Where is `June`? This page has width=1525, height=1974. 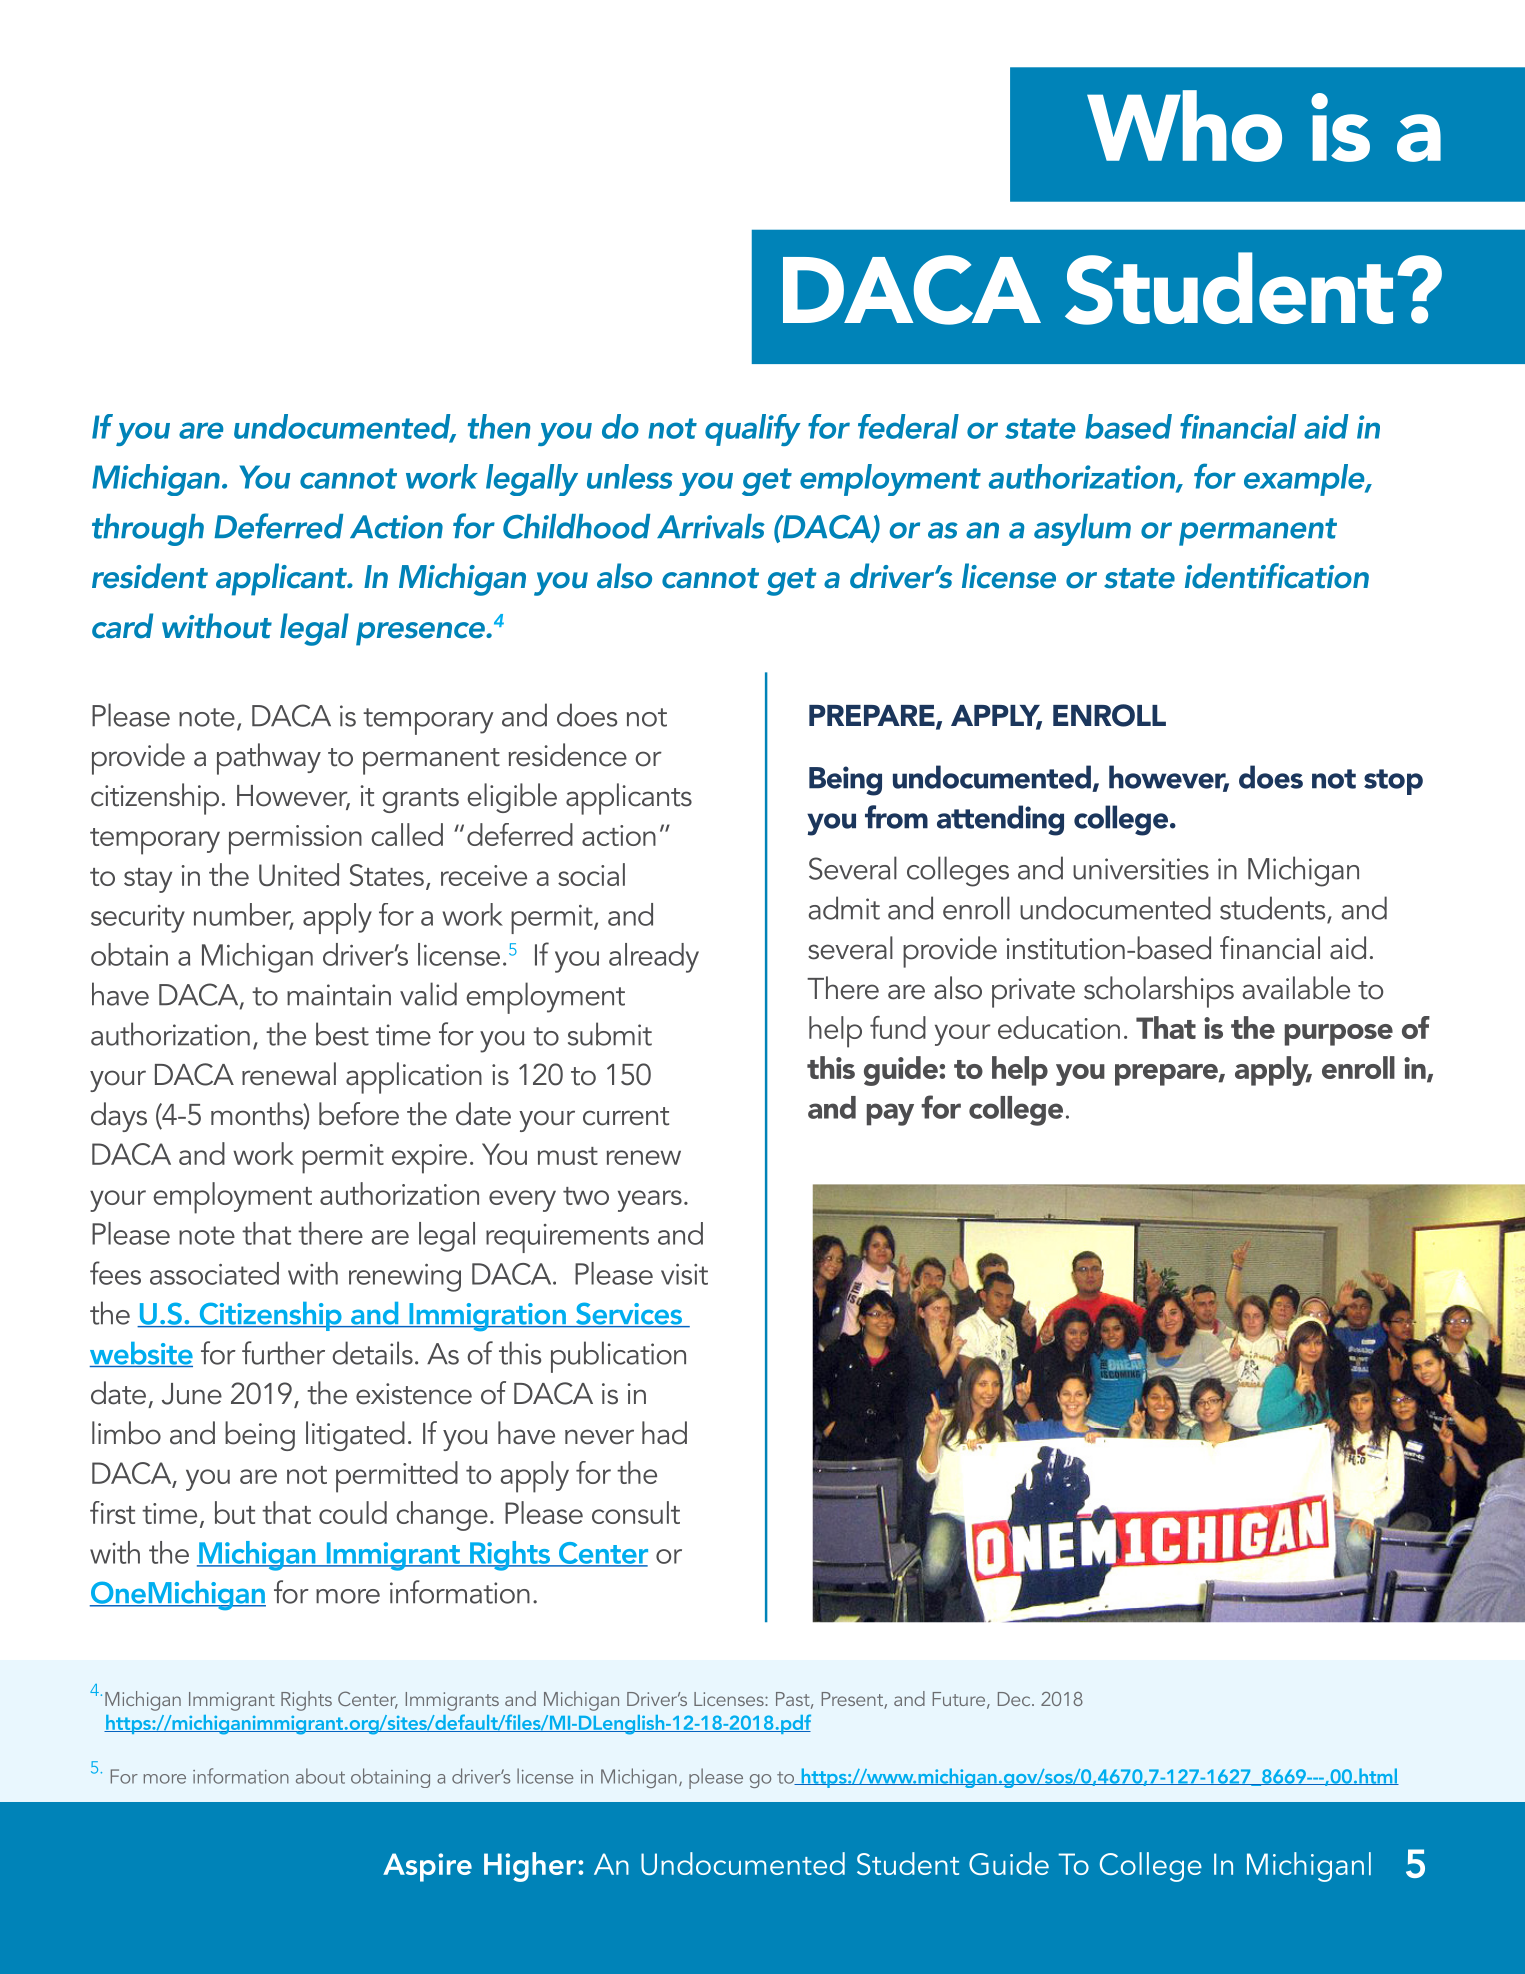 June is located at coordinates (192, 1394).
